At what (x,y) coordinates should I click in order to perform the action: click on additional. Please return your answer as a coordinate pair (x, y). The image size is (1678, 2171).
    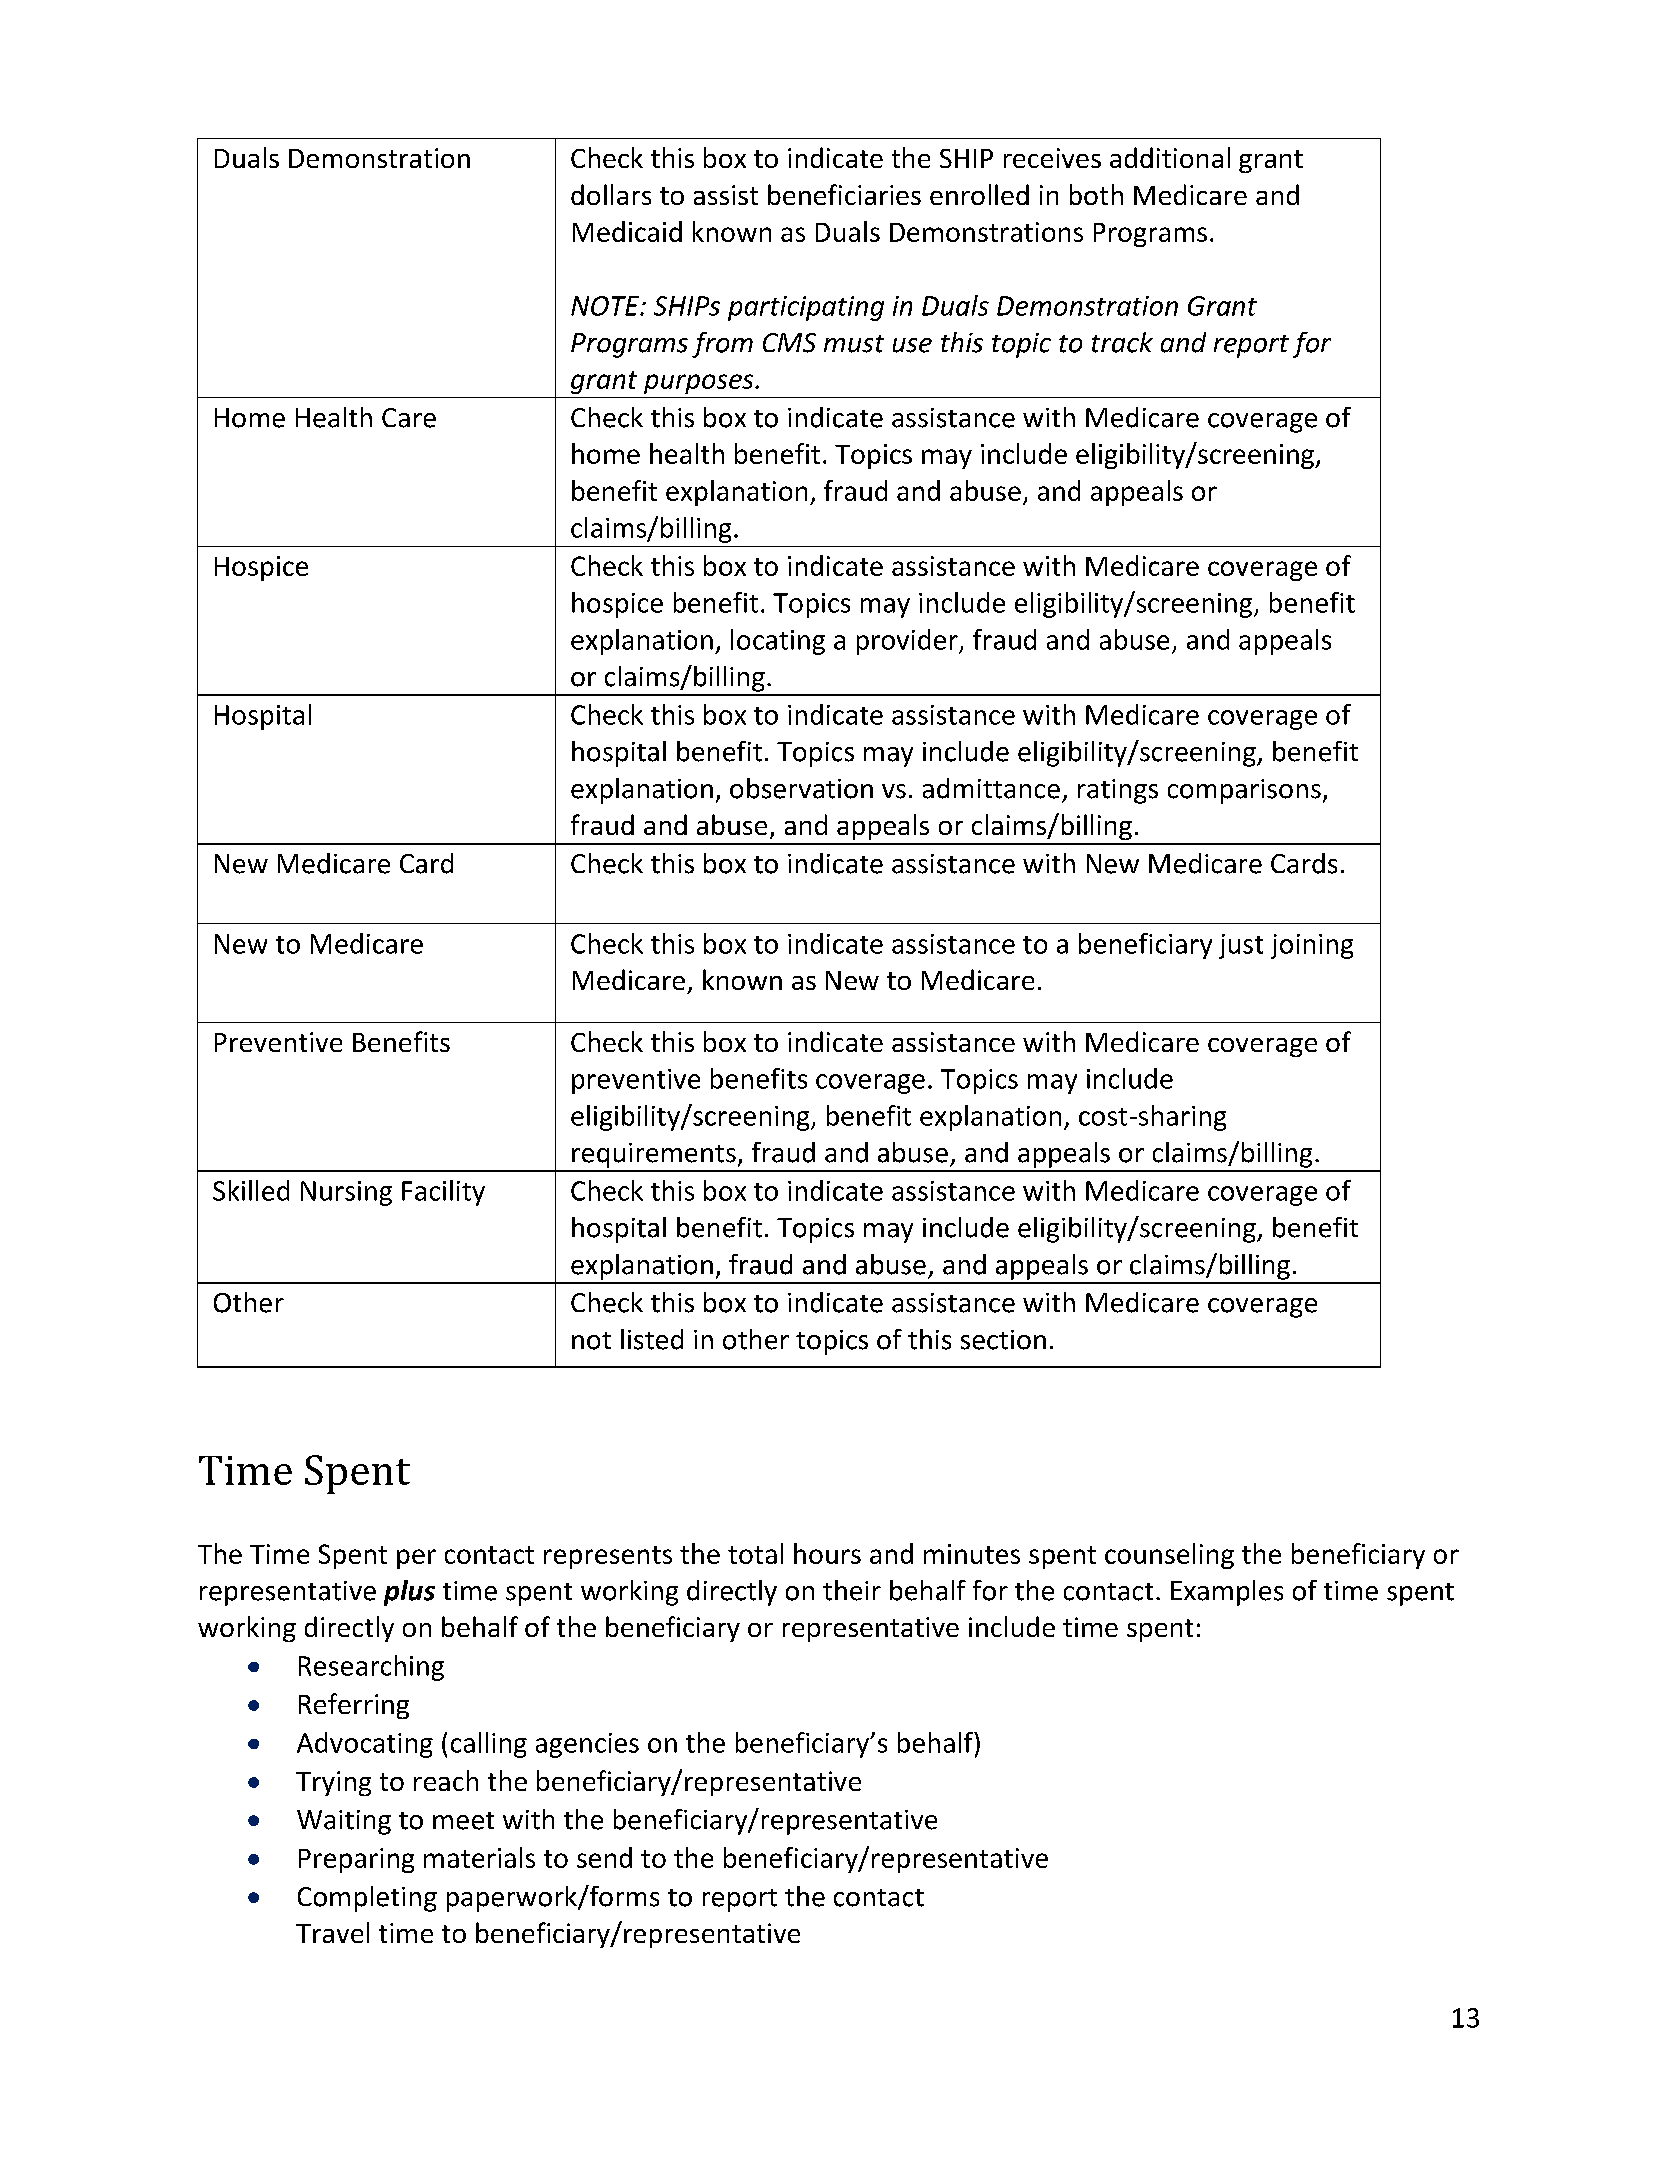
    Looking at the image, I should click on (1170, 157).
